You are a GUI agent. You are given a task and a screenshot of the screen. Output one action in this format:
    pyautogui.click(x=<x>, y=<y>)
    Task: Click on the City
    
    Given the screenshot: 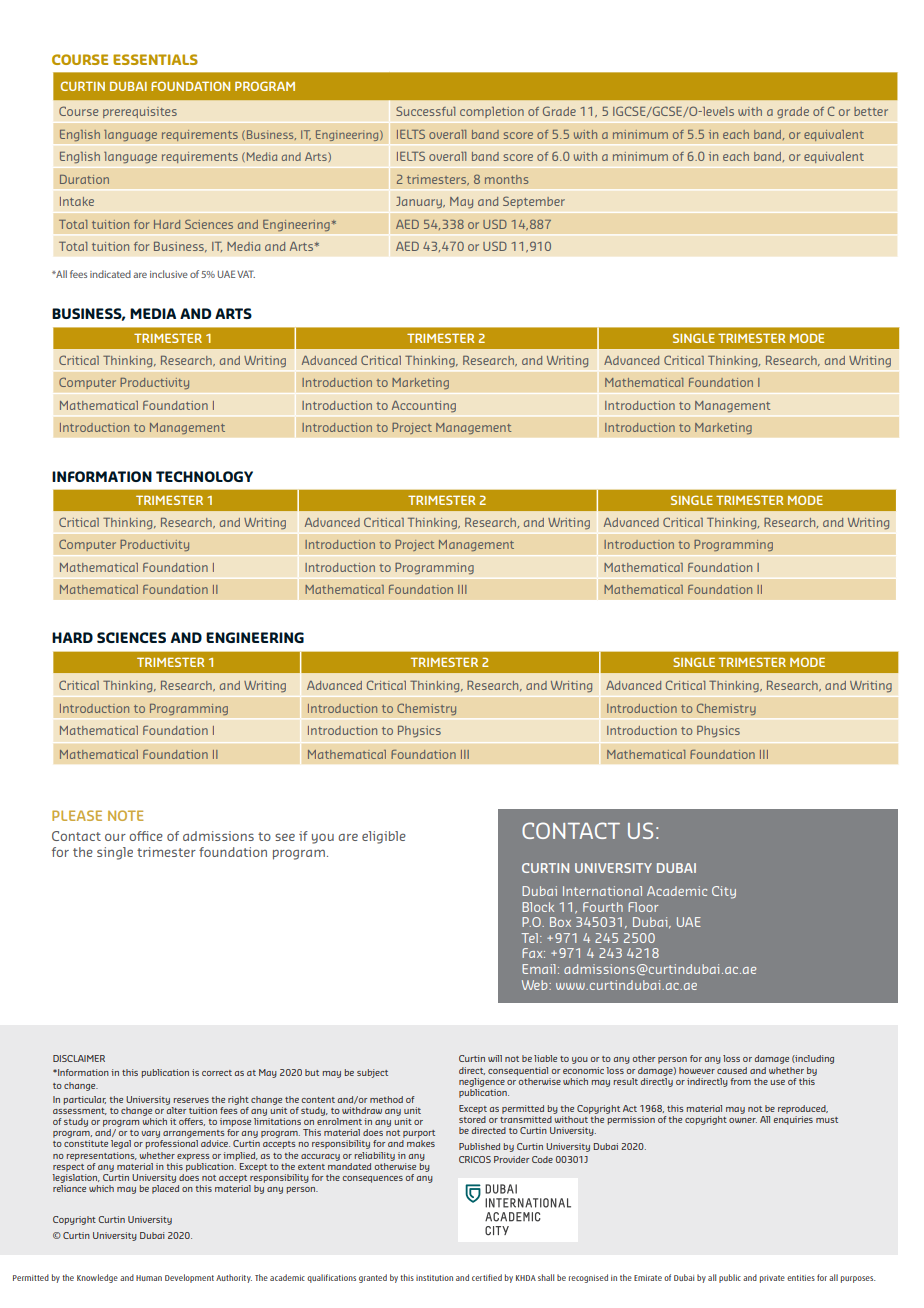 What is the action you would take?
    pyautogui.click(x=724, y=892)
